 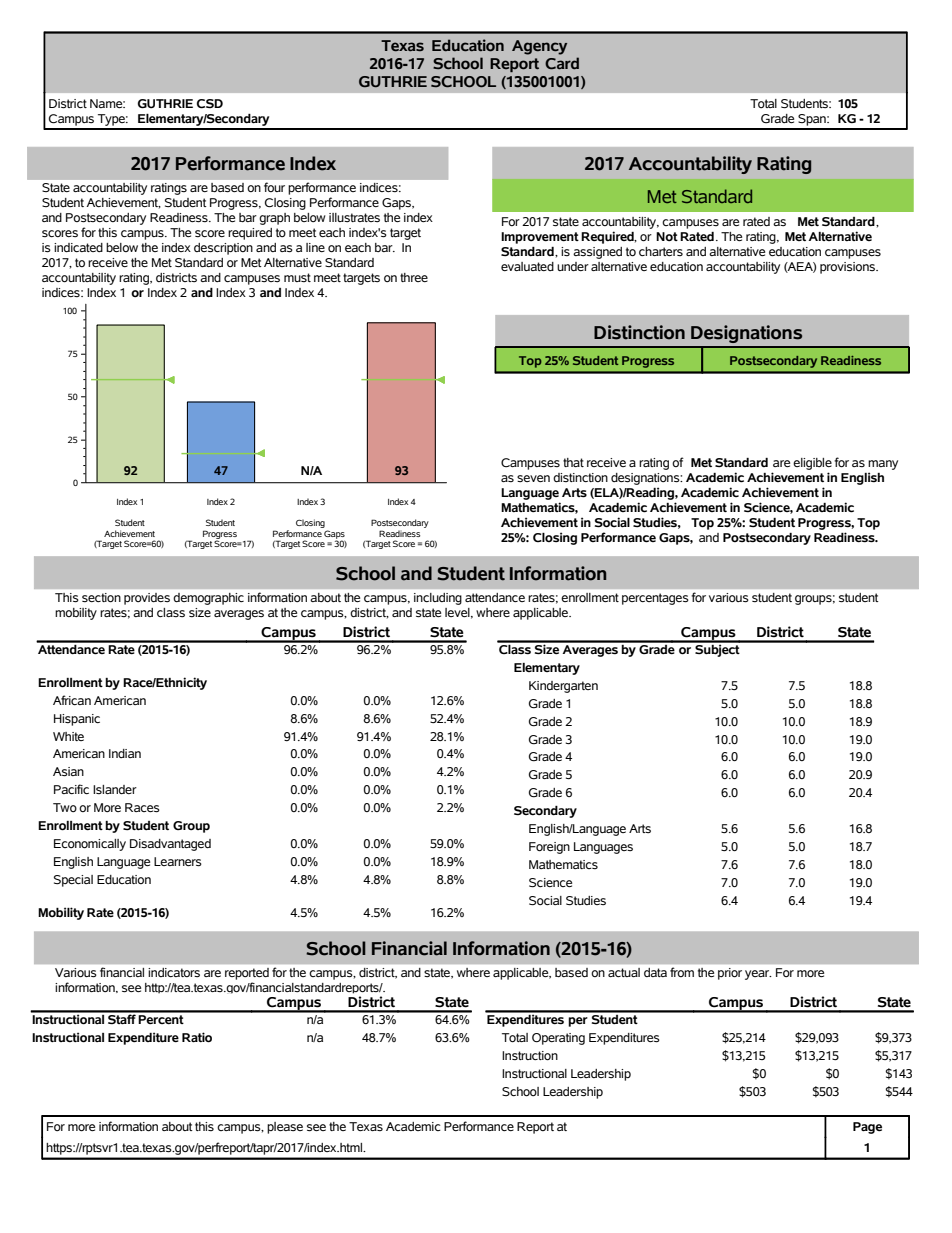 I want to click on four, so click(x=274, y=187).
